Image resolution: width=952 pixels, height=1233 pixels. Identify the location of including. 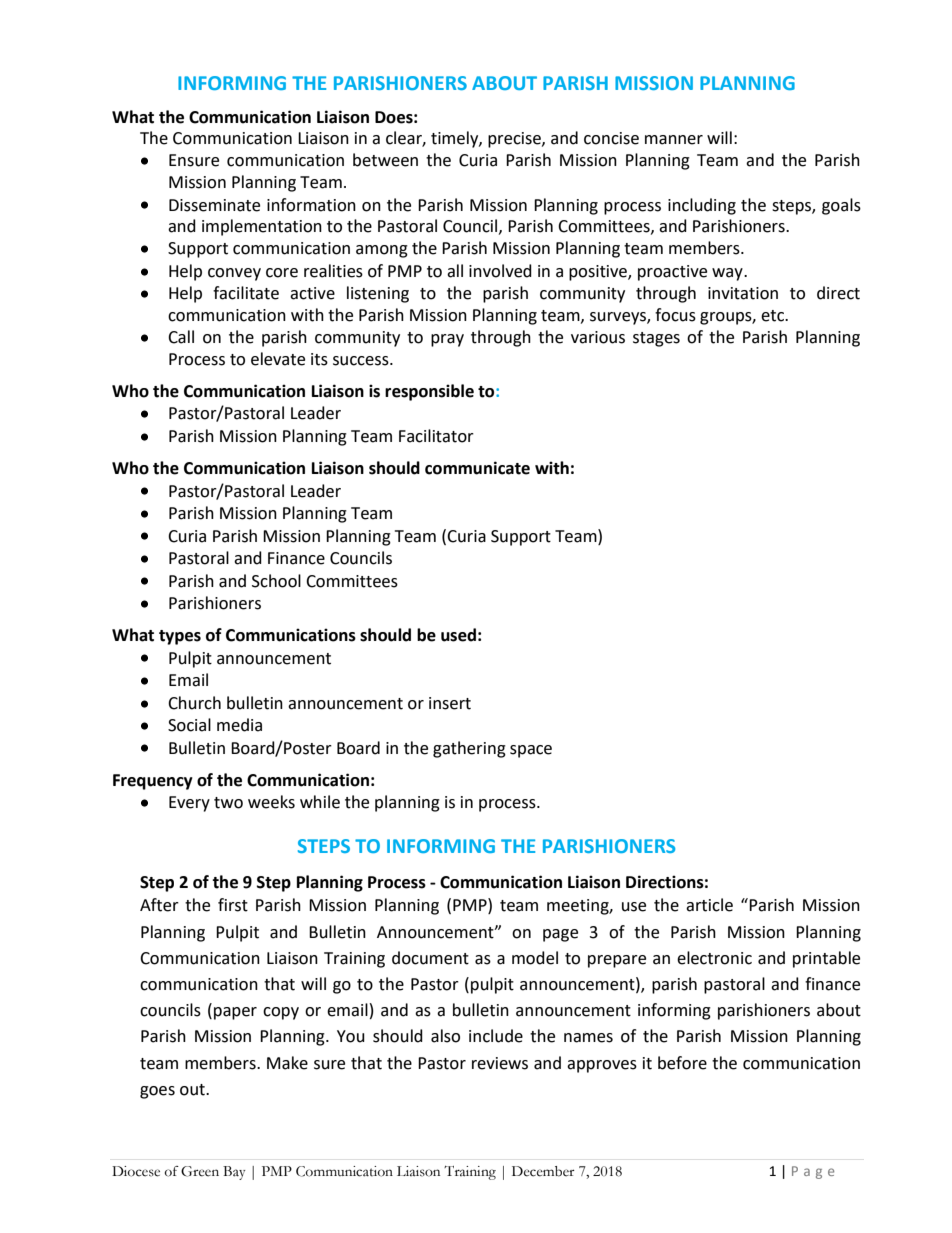
(702, 206).
